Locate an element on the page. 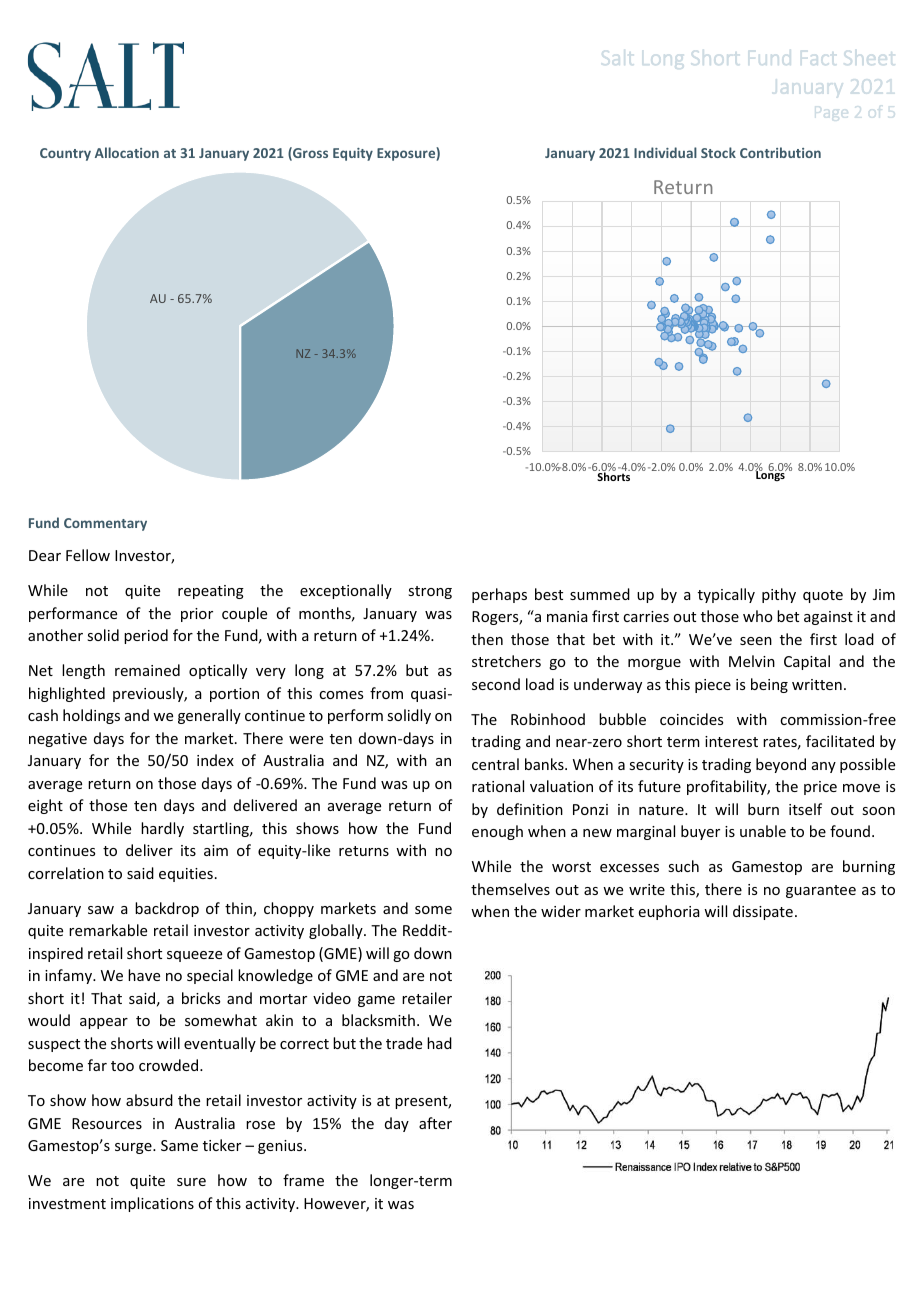  Commentary is located at coordinates (105, 524).
